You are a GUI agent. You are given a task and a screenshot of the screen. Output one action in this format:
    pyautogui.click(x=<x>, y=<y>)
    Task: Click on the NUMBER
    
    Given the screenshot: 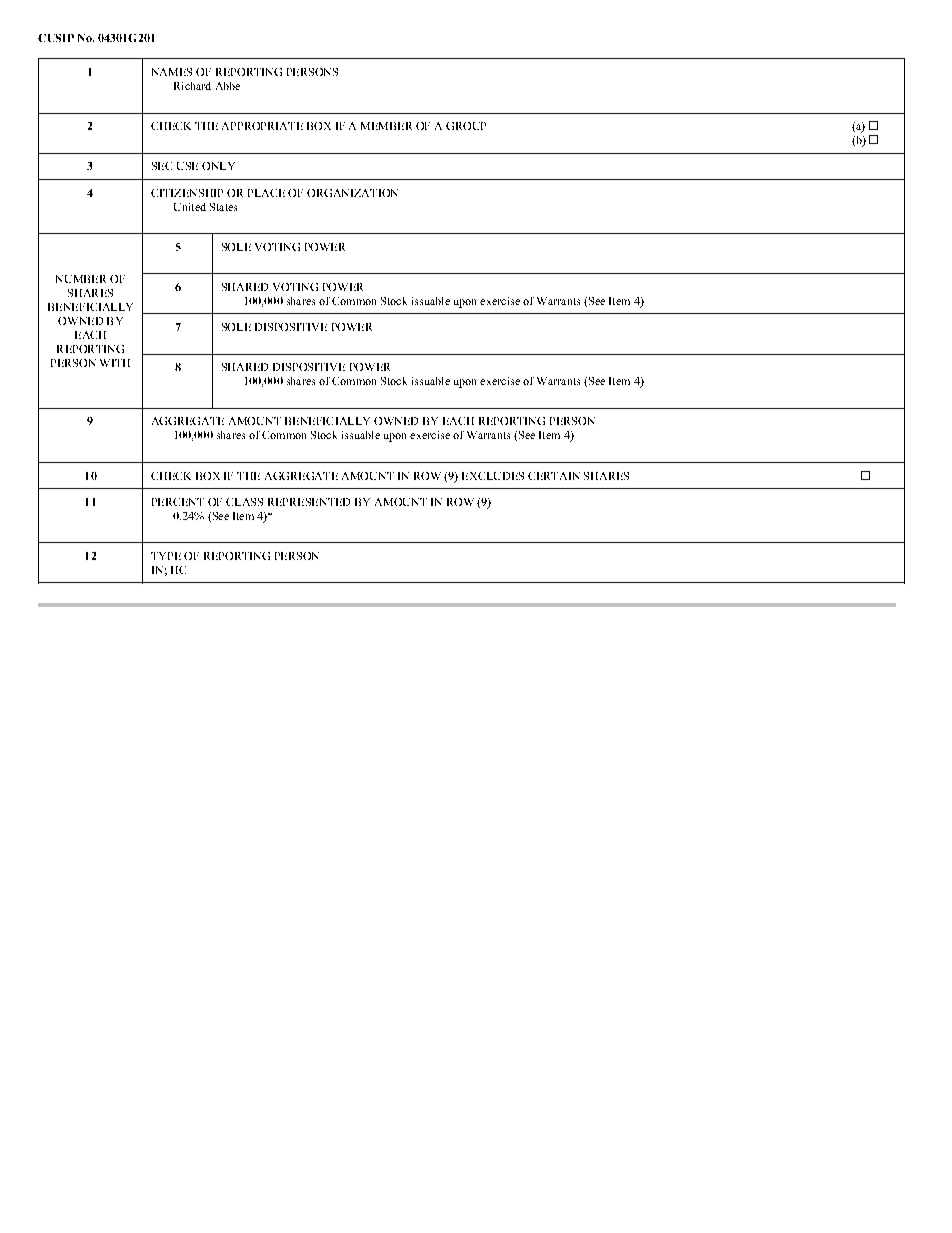 What is the action you would take?
    pyautogui.click(x=81, y=279)
